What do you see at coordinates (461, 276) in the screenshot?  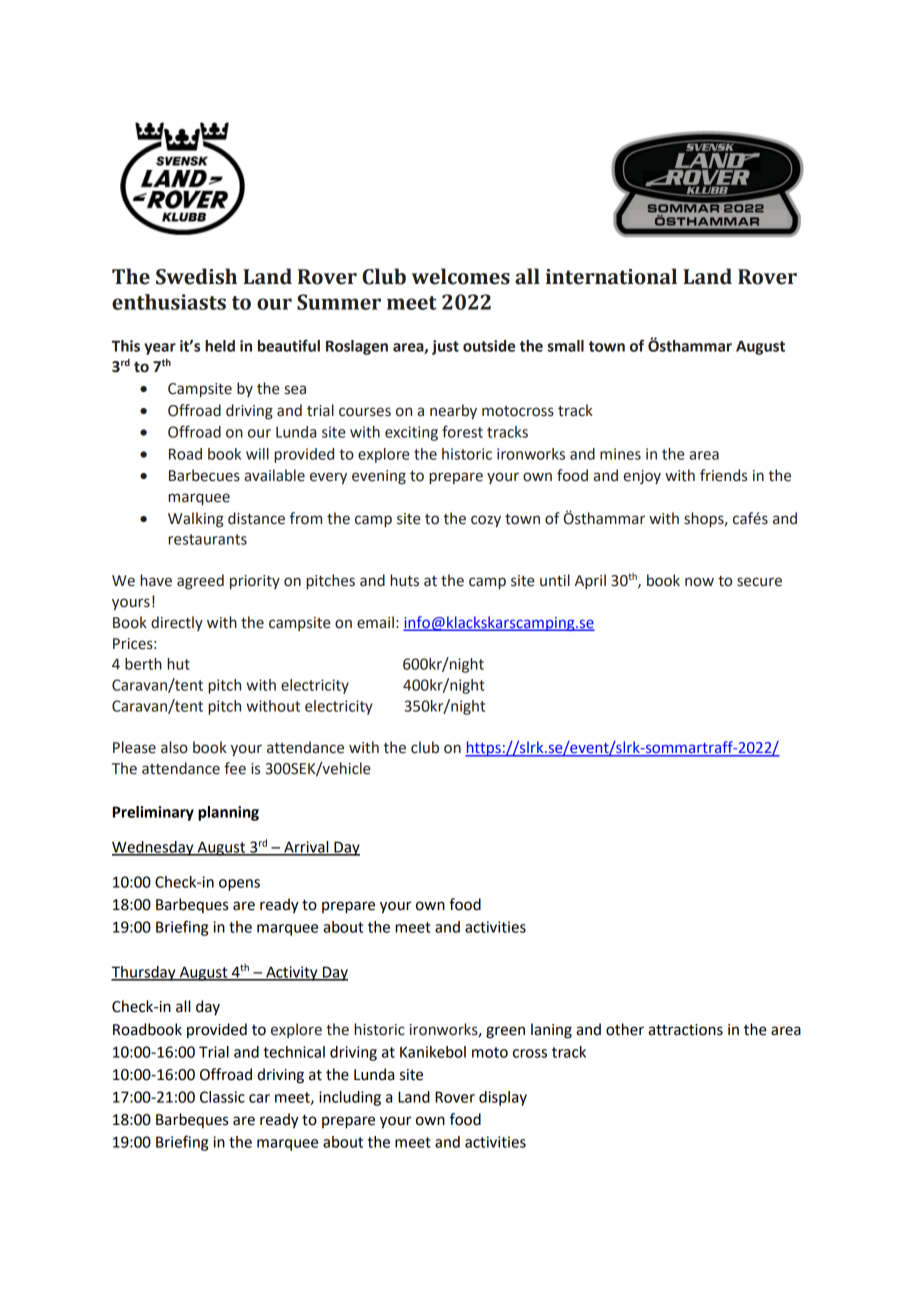 I see `welcomes` at bounding box center [461, 276].
